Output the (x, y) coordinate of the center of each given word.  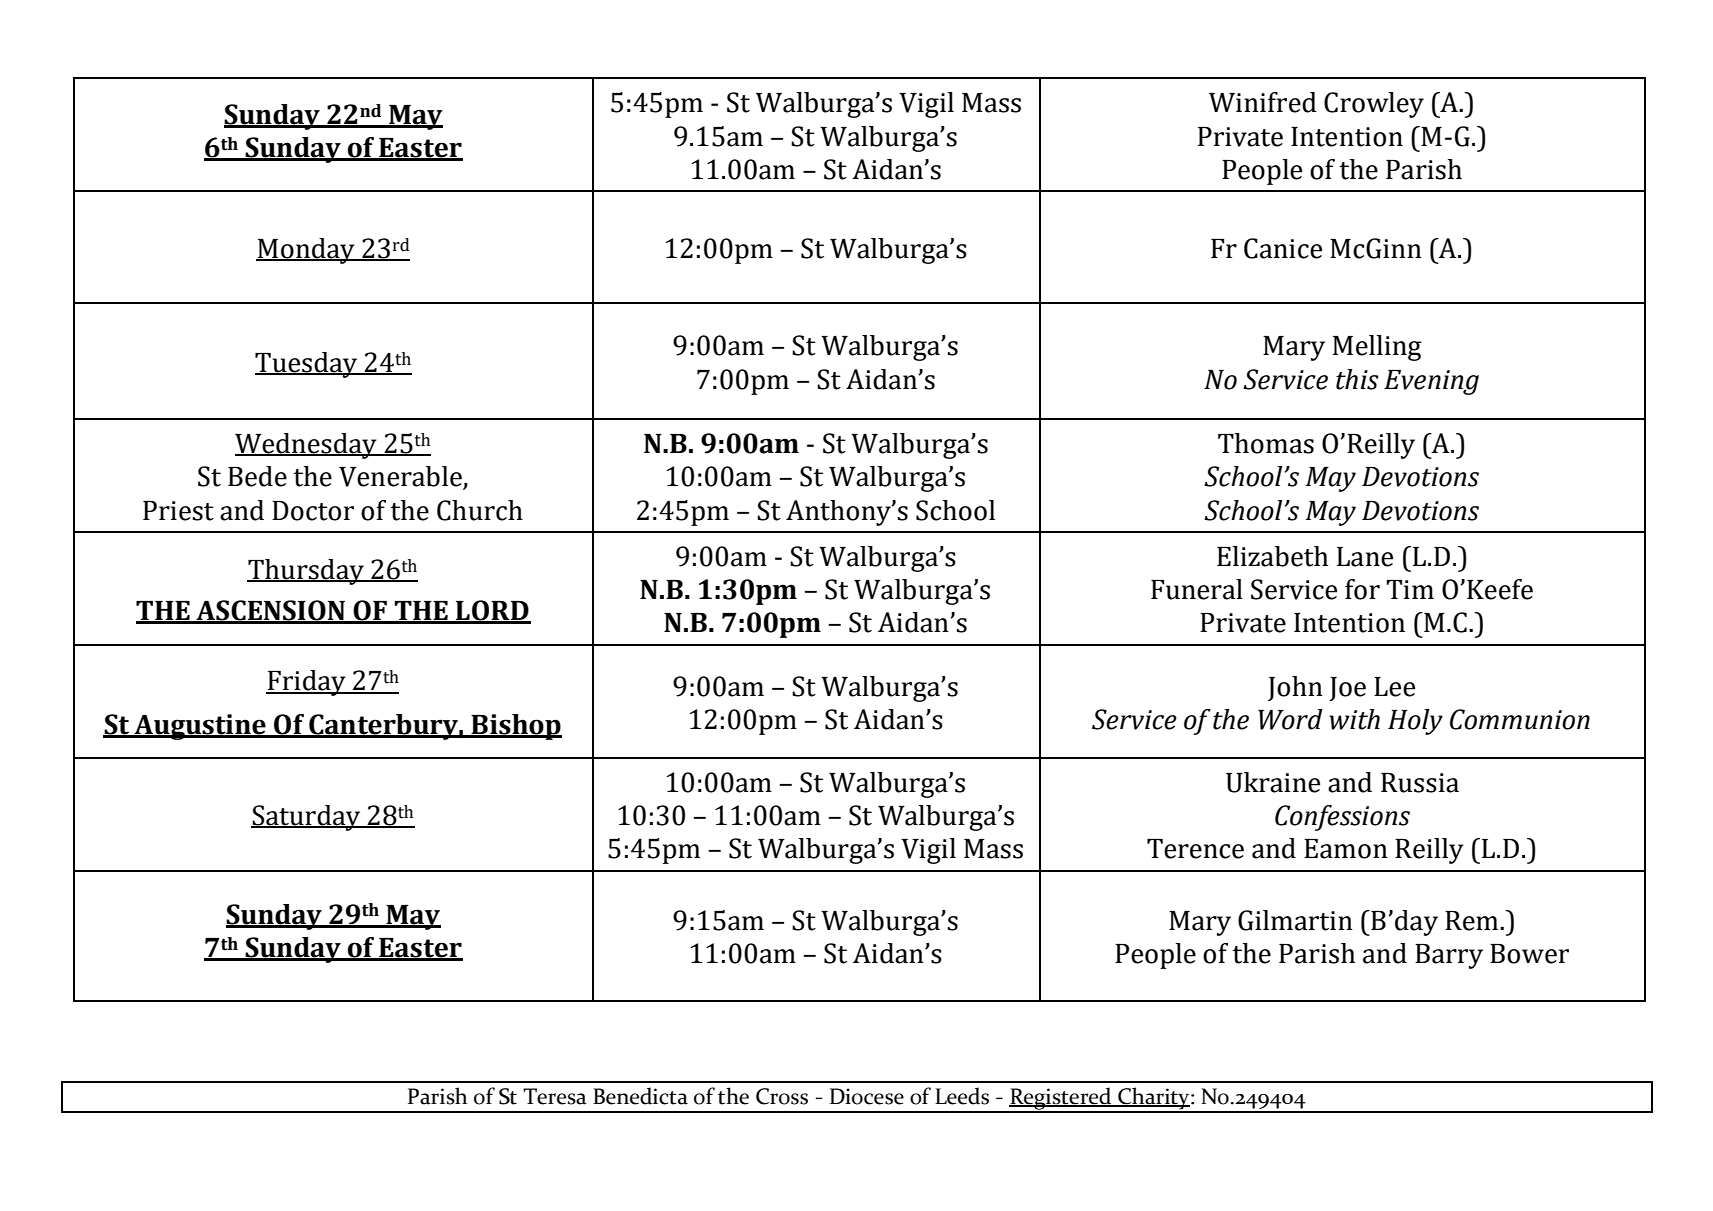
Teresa (555, 1096)
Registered (1061, 1099)
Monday (306, 251)
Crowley (1374, 105)
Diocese (867, 1096)
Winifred (1263, 102)
